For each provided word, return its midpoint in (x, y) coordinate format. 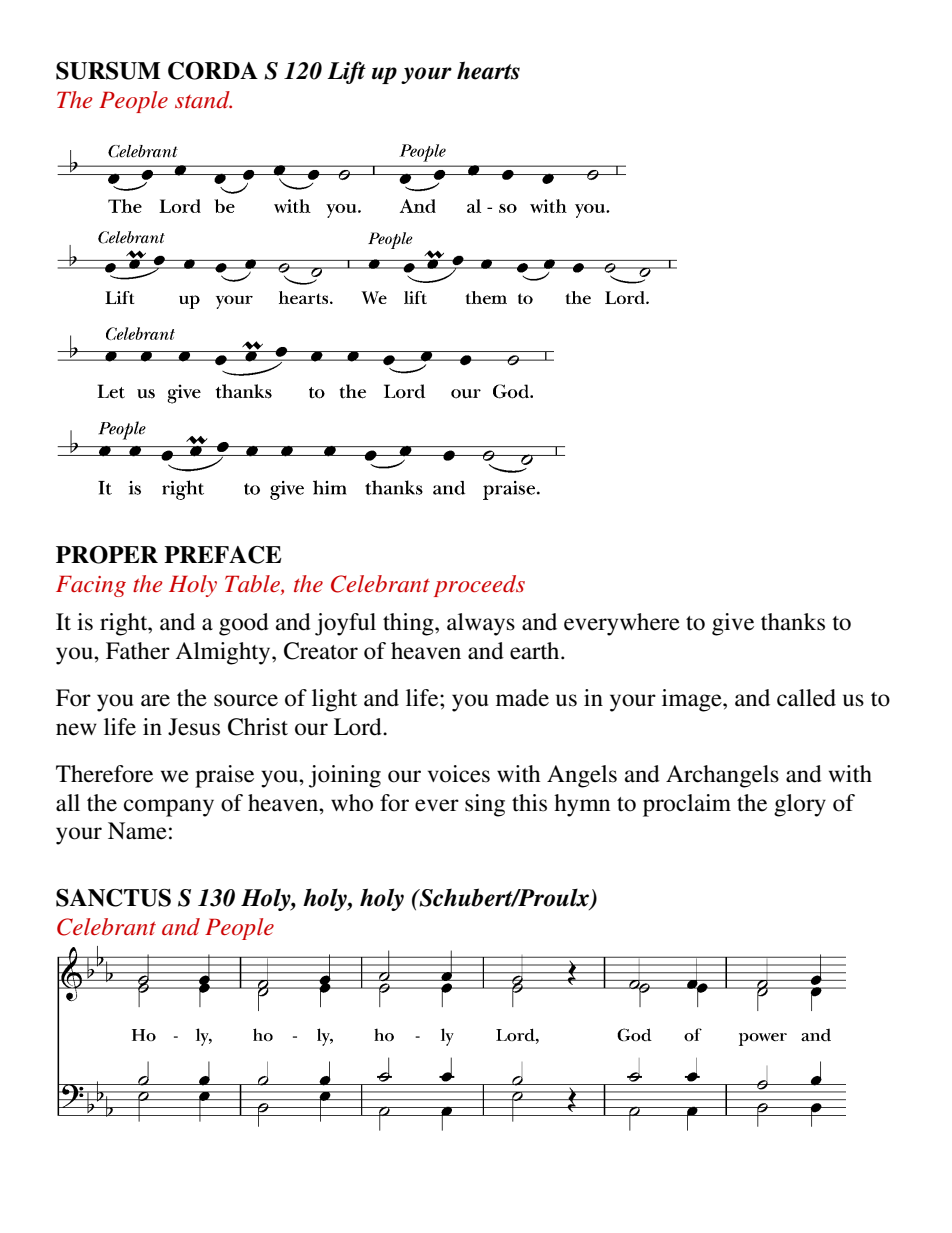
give (733, 624)
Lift (346, 72)
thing (409, 624)
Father (138, 651)
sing (485, 805)
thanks (793, 622)
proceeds (479, 586)
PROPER (107, 555)
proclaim (687, 805)
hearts (488, 70)
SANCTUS (113, 898)
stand (203, 100)
